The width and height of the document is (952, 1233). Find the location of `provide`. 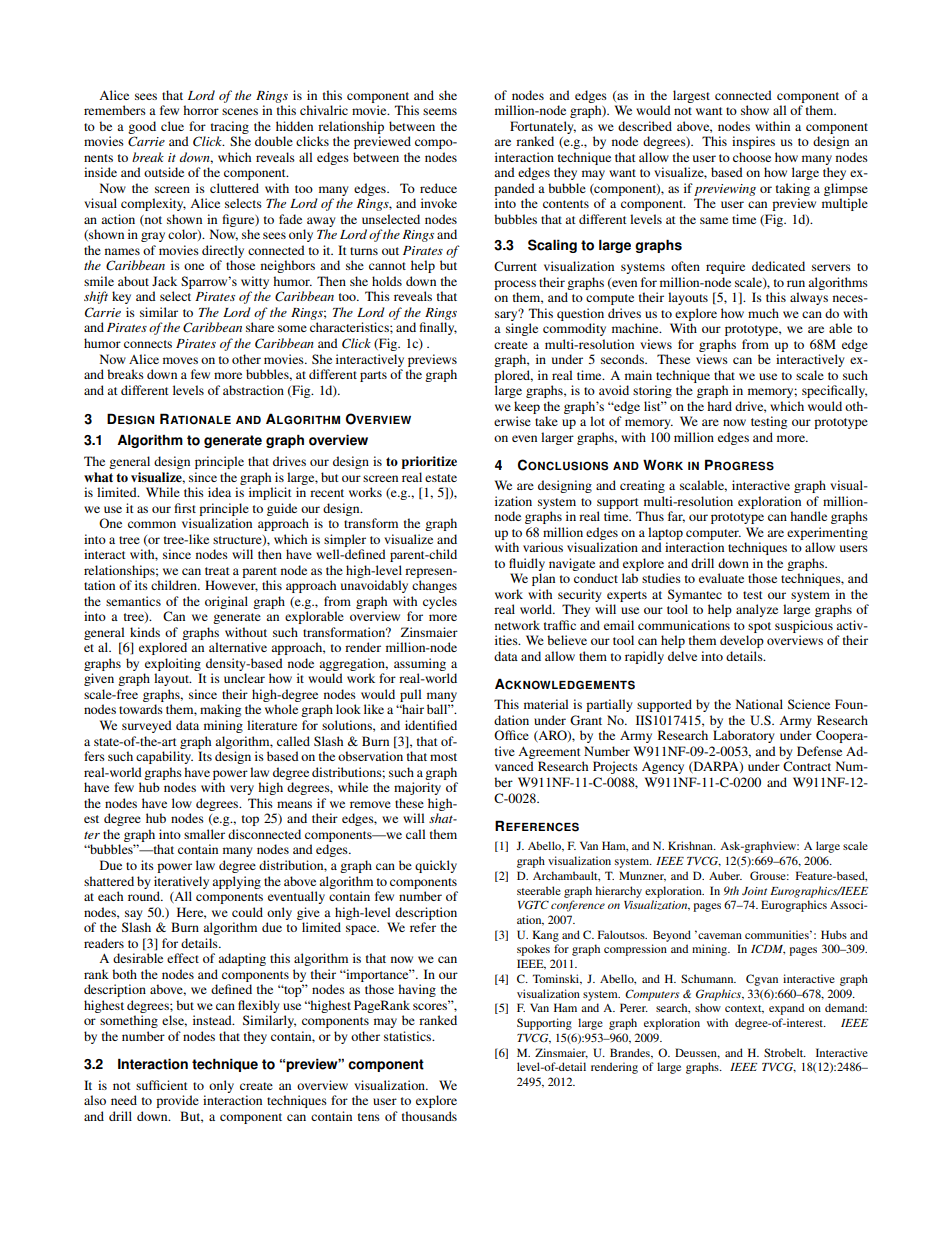

provide is located at coordinates (177, 1101).
